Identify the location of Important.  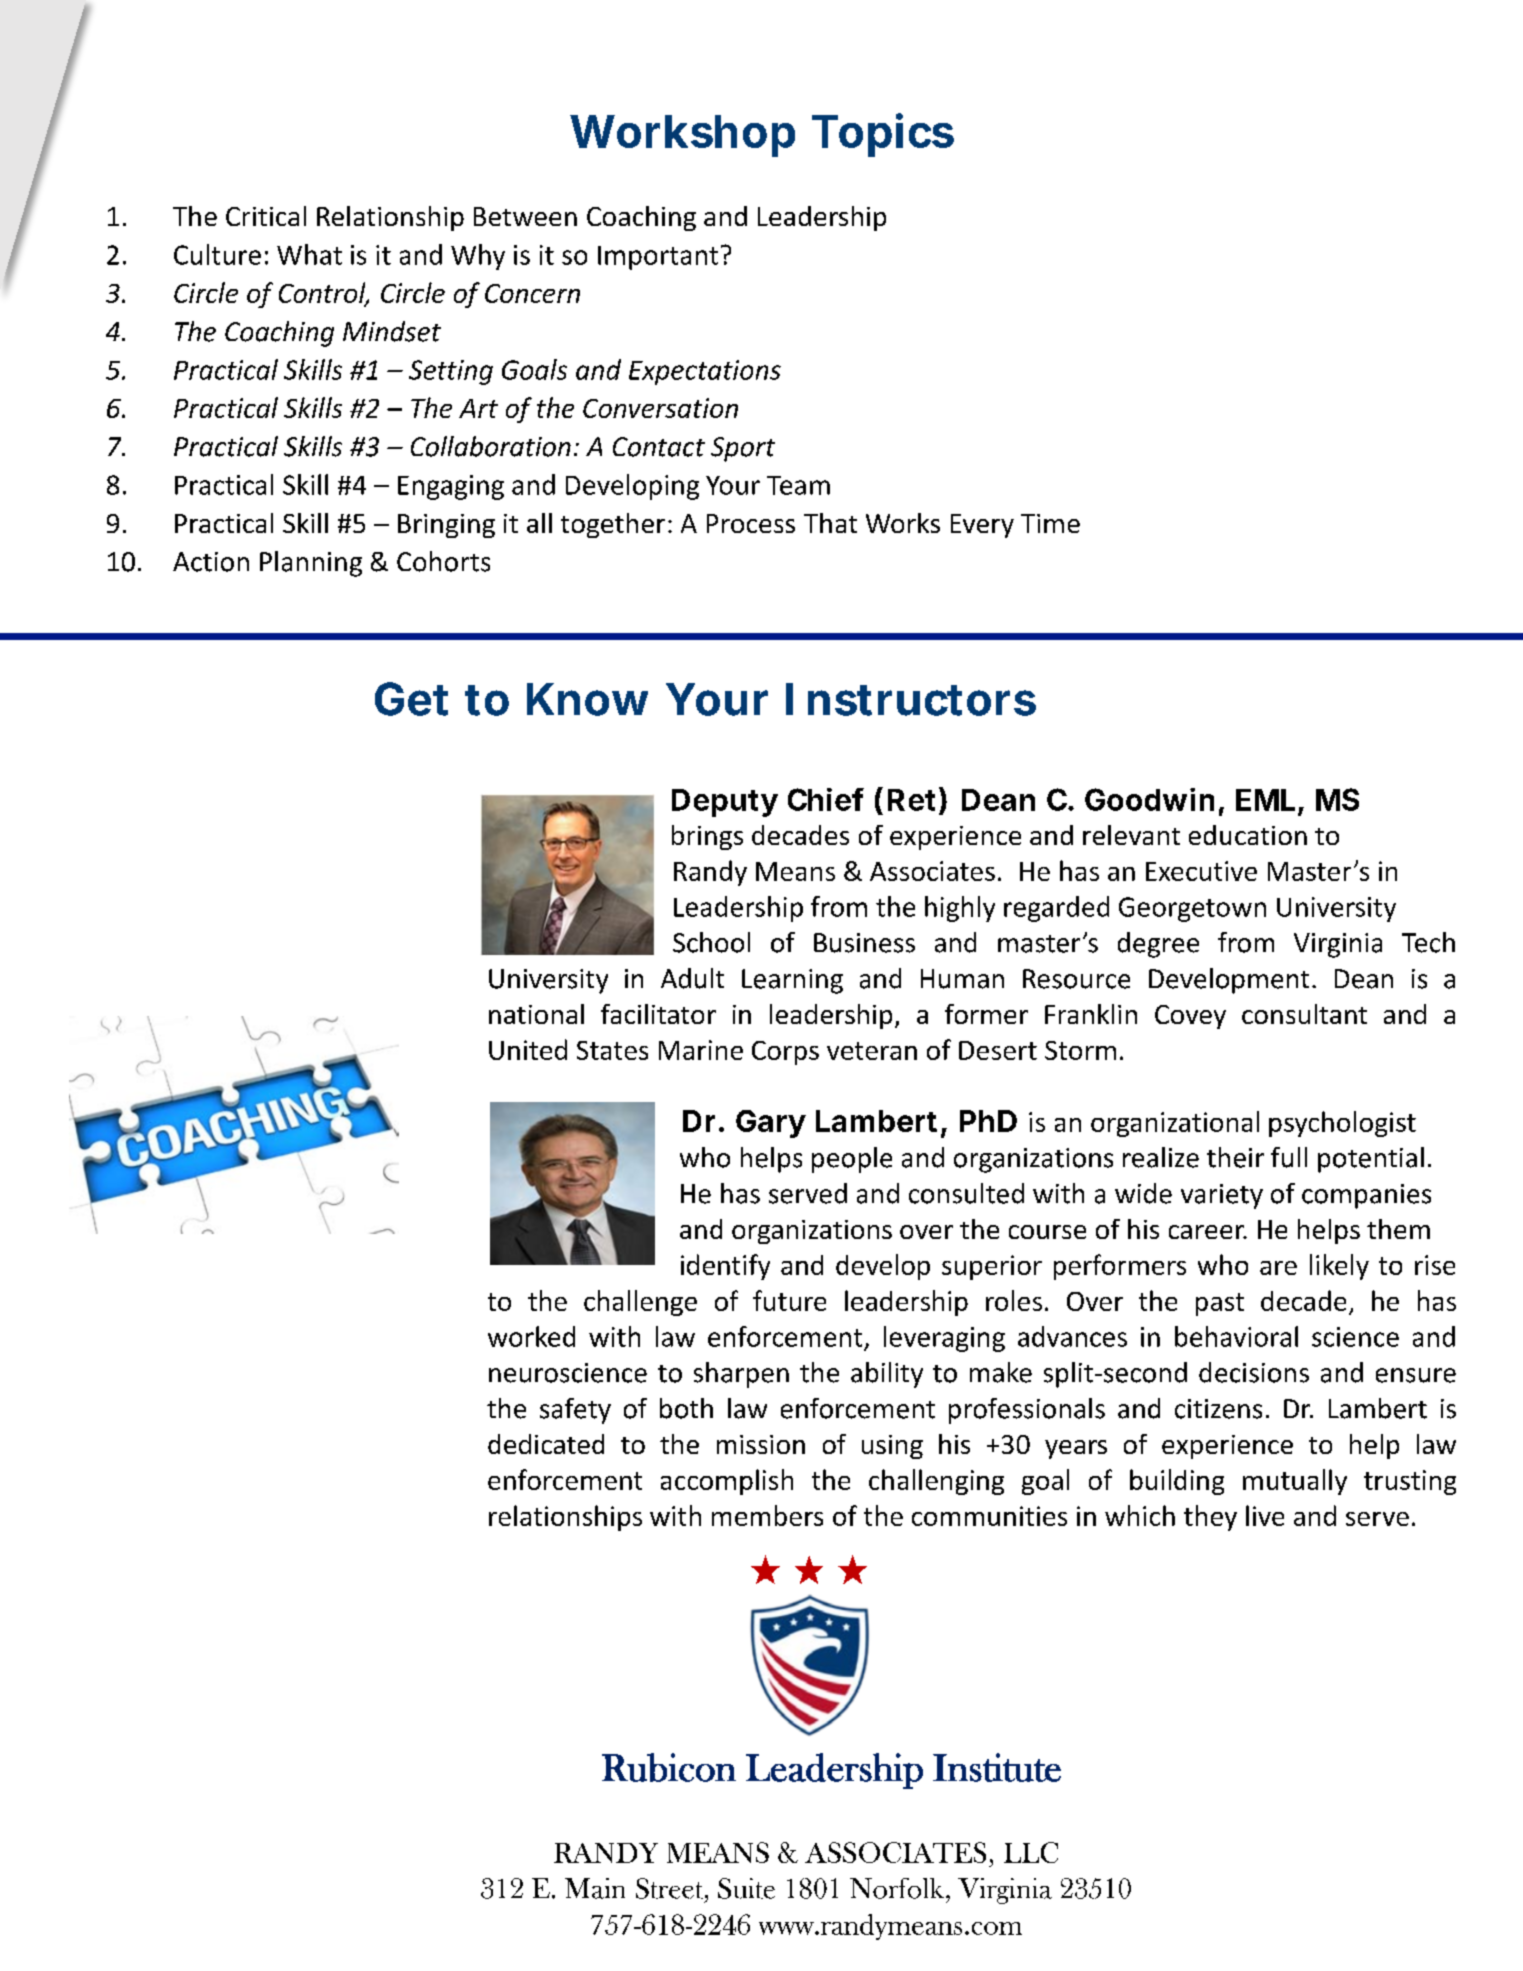
(658, 258).
